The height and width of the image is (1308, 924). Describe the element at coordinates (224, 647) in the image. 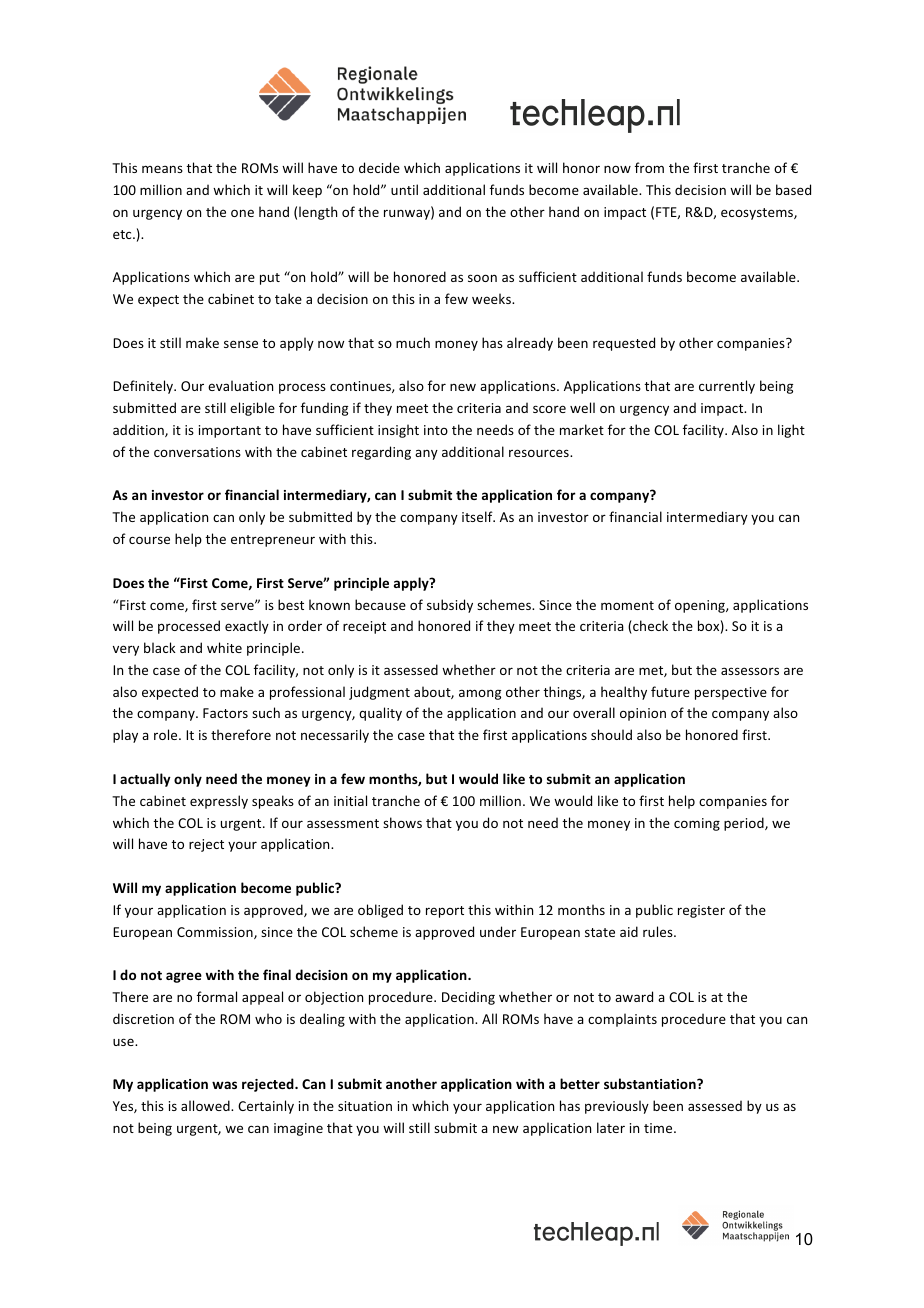

I see `white` at that location.
